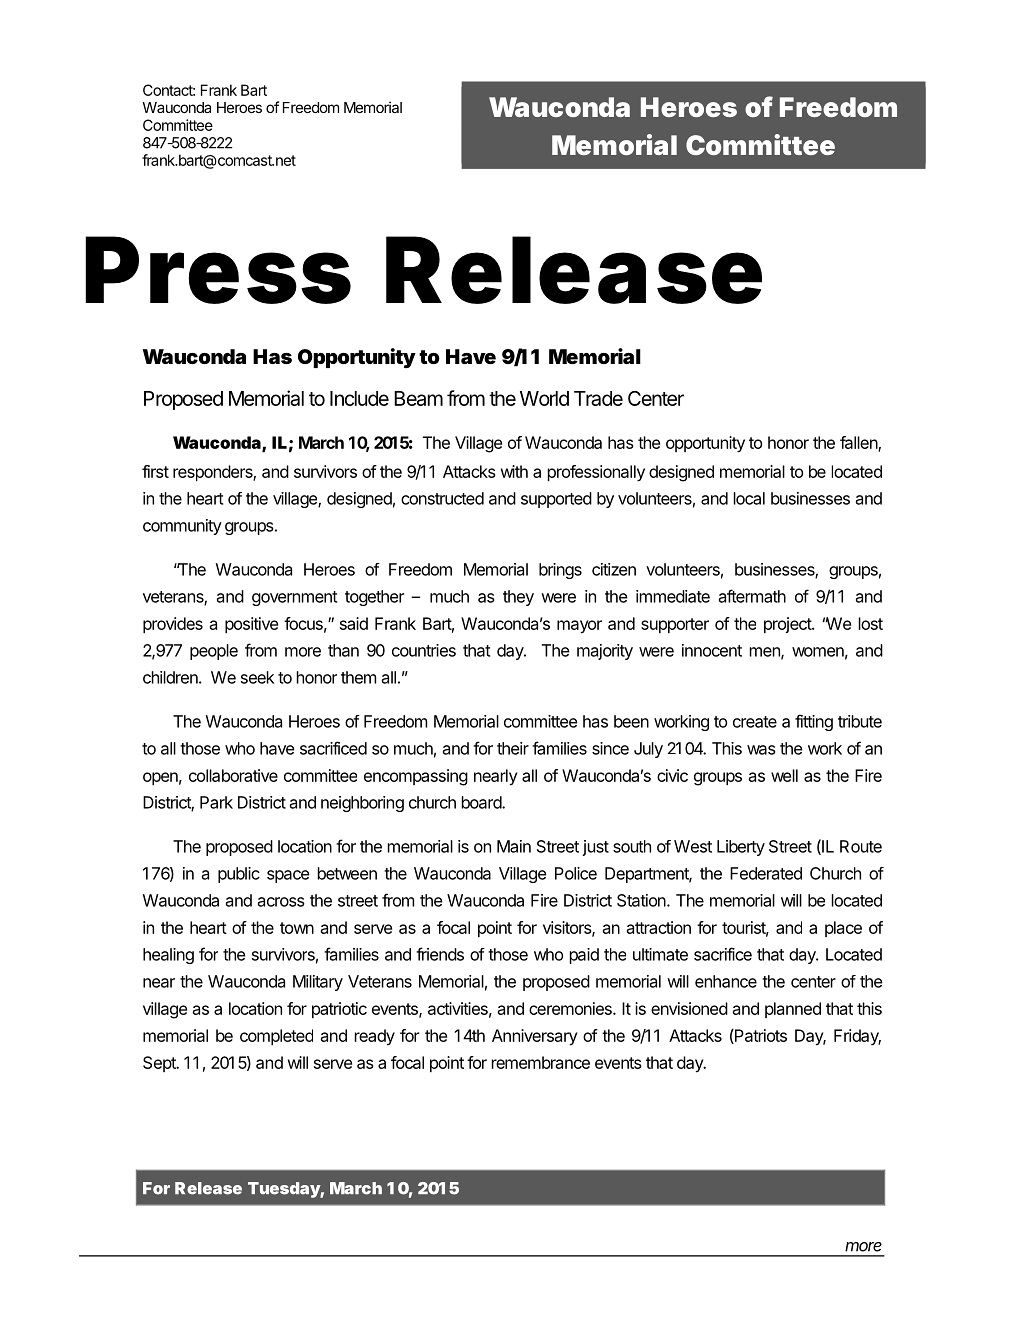 The width and height of the document is (1034, 1338). I want to click on fallen, so click(859, 444).
